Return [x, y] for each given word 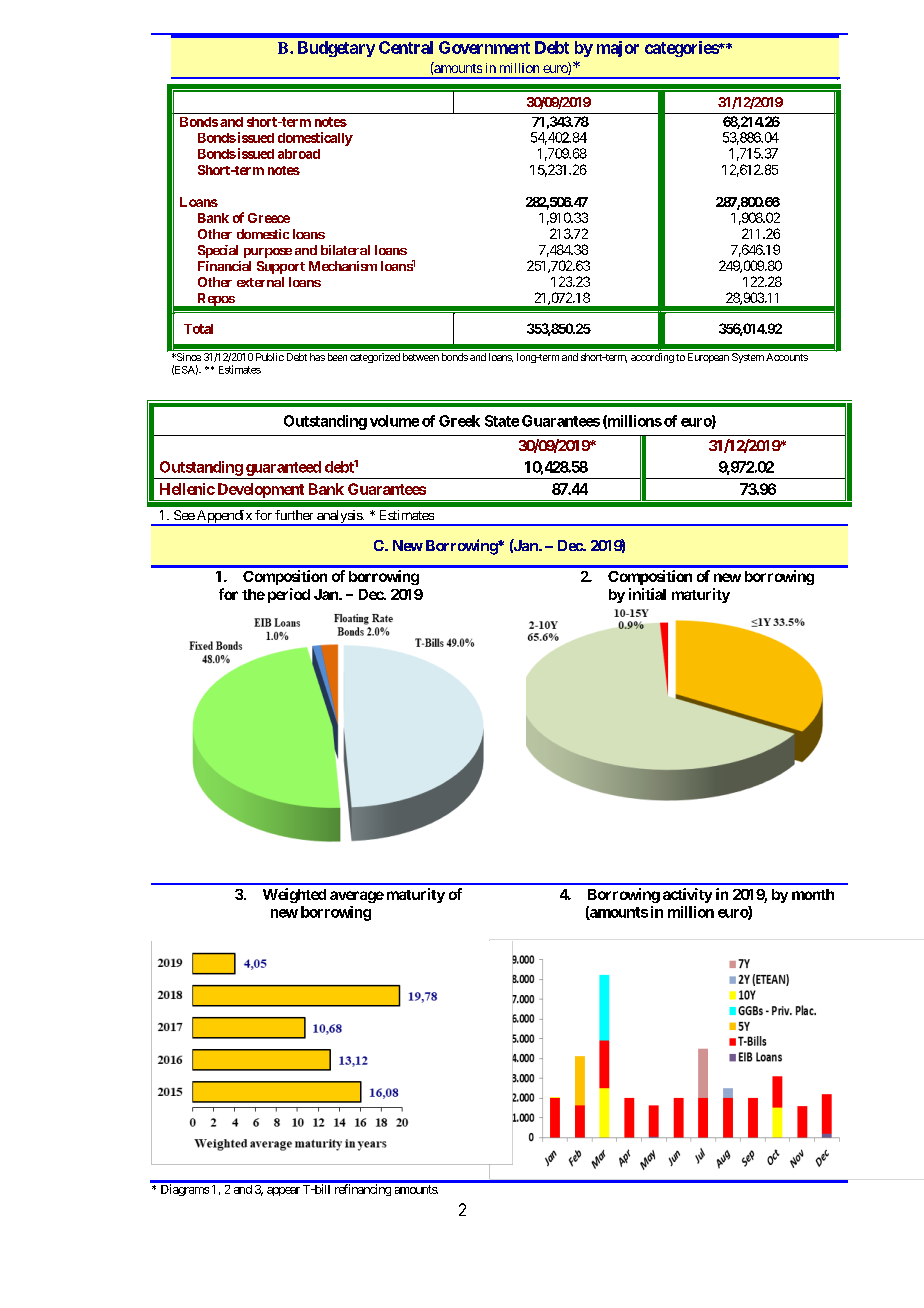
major [618, 49]
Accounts [787, 357]
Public [270, 357]
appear [283, 1191]
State [502, 421]
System [748, 358]
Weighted [294, 895]
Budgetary [336, 49]
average [357, 897]
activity [687, 895]
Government [484, 47]
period [289, 595]
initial [647, 594]
